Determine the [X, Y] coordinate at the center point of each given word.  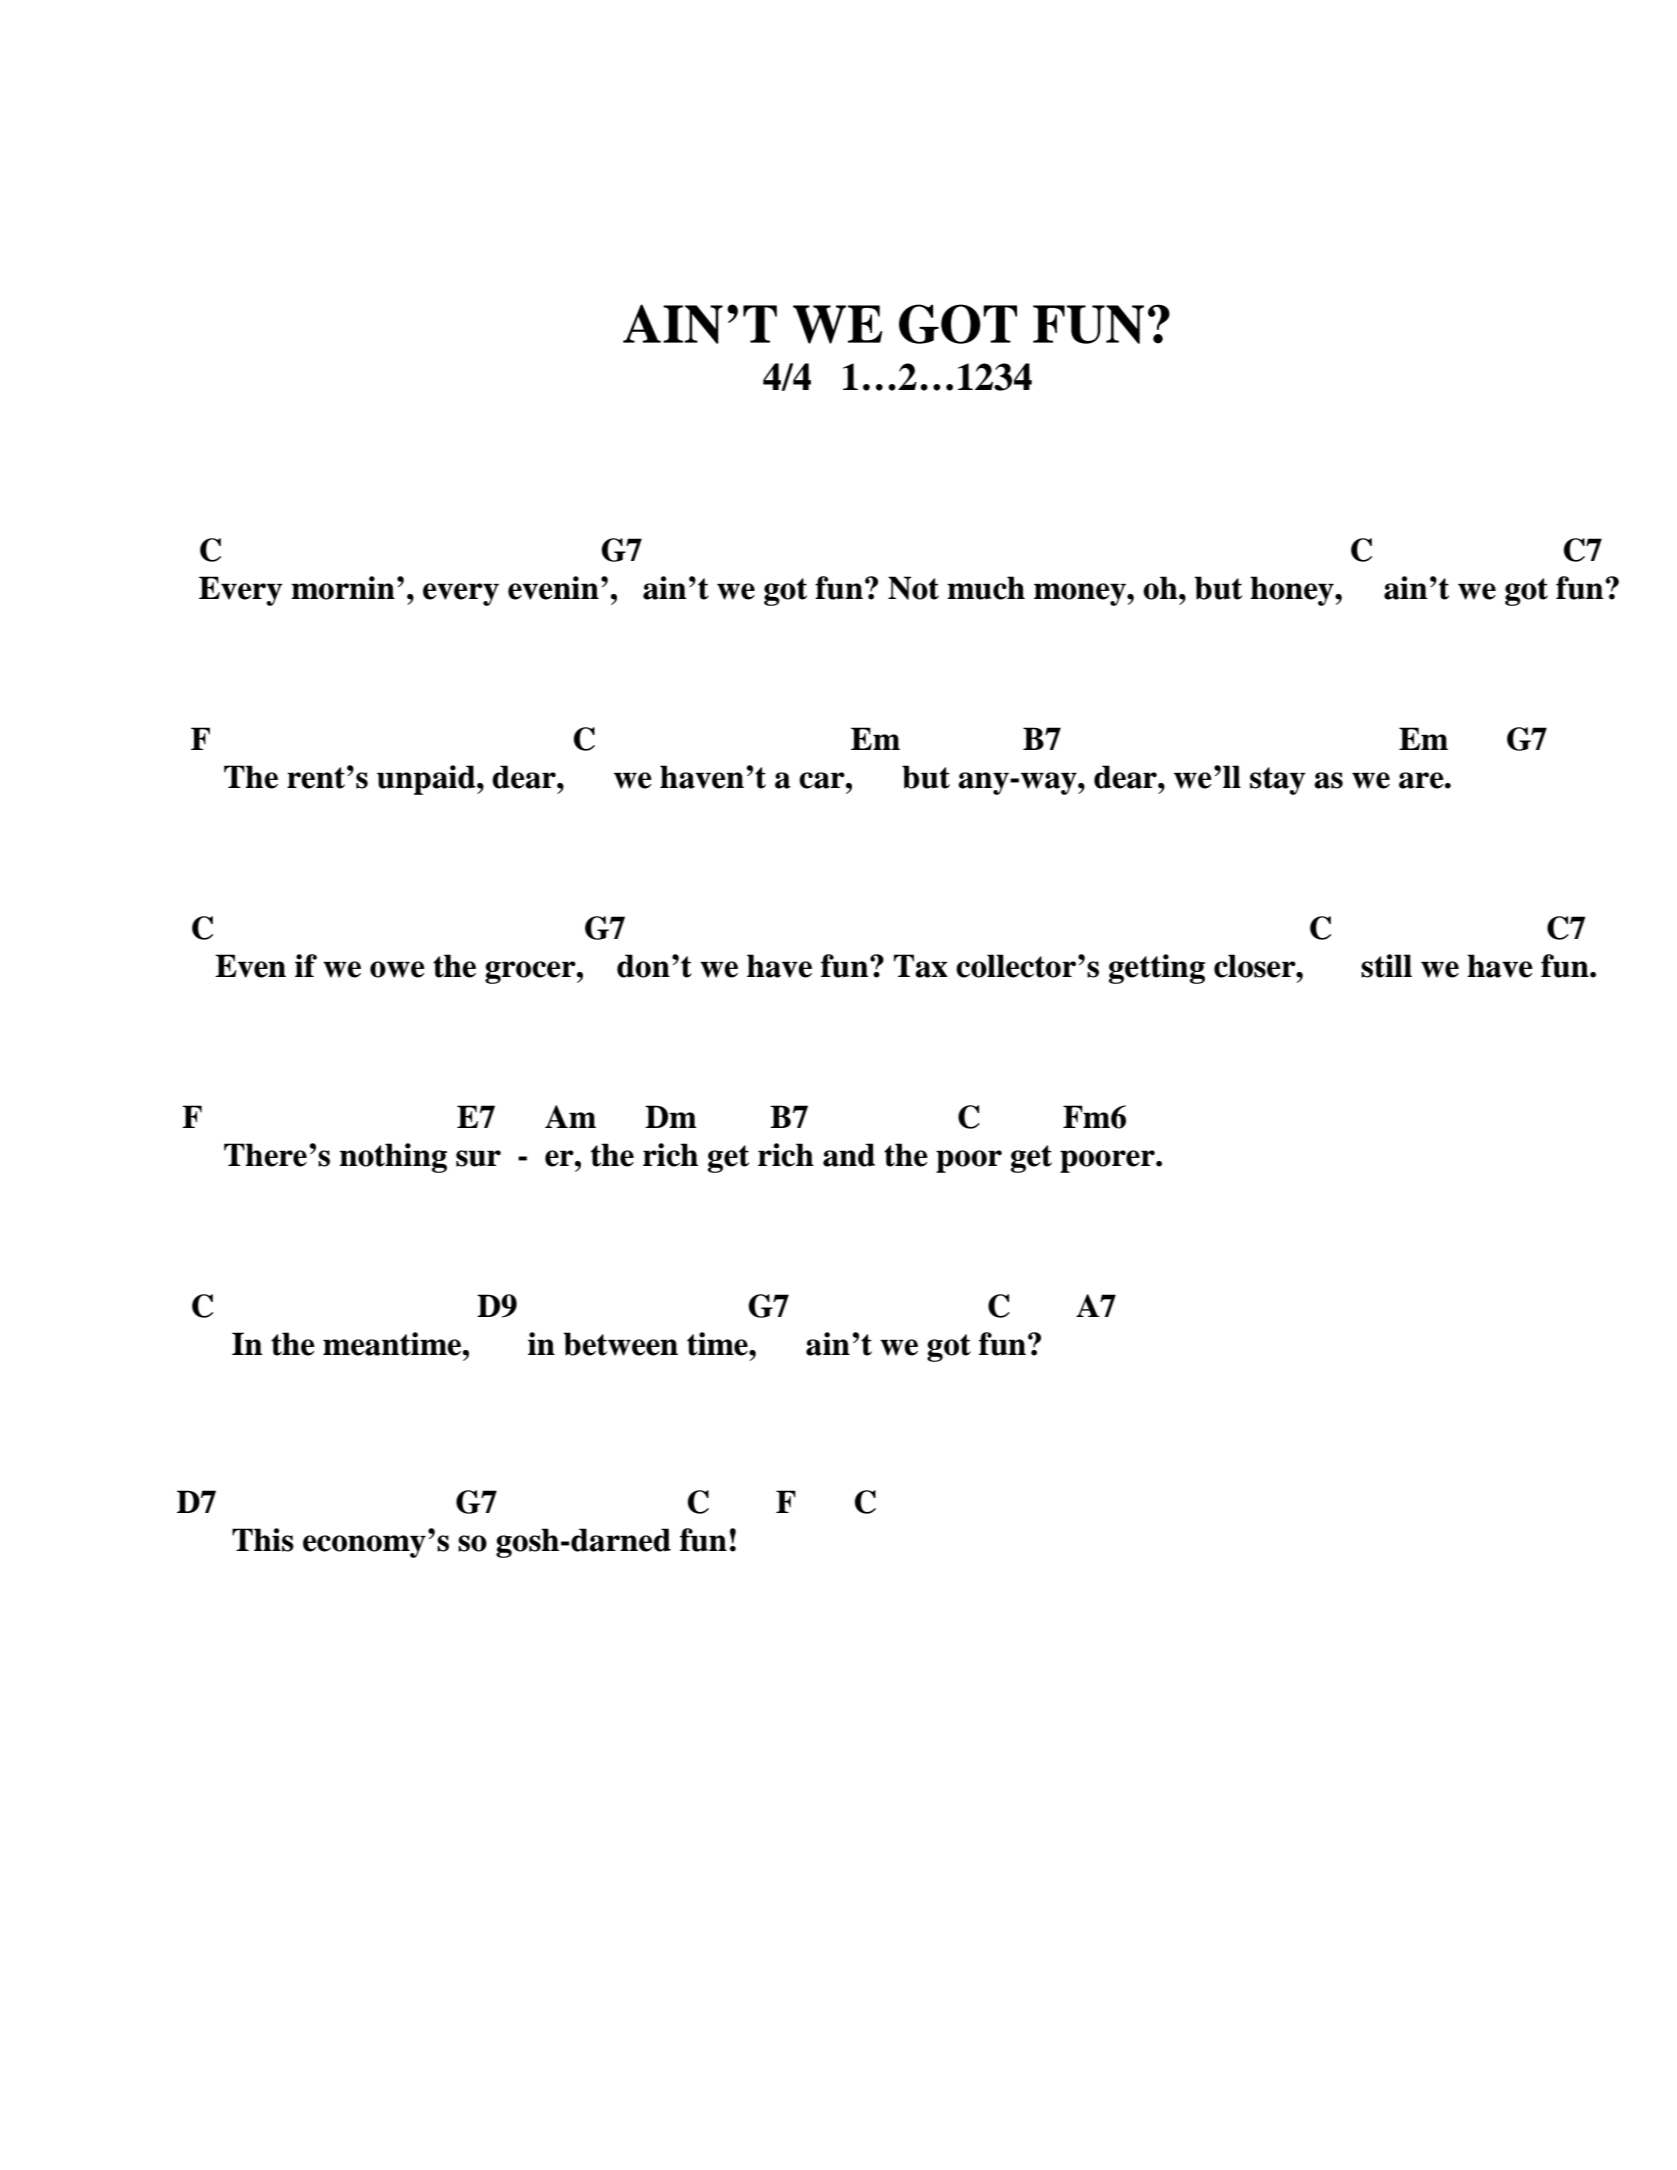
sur [478, 1158]
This [263, 1540]
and [849, 1155]
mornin [343, 588]
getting [1157, 969]
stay [1278, 781]
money [1081, 594]
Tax [921, 966]
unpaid [427, 780]
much [986, 588]
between [620, 1344]
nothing [393, 1158]
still [1386, 966]
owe [397, 969]
